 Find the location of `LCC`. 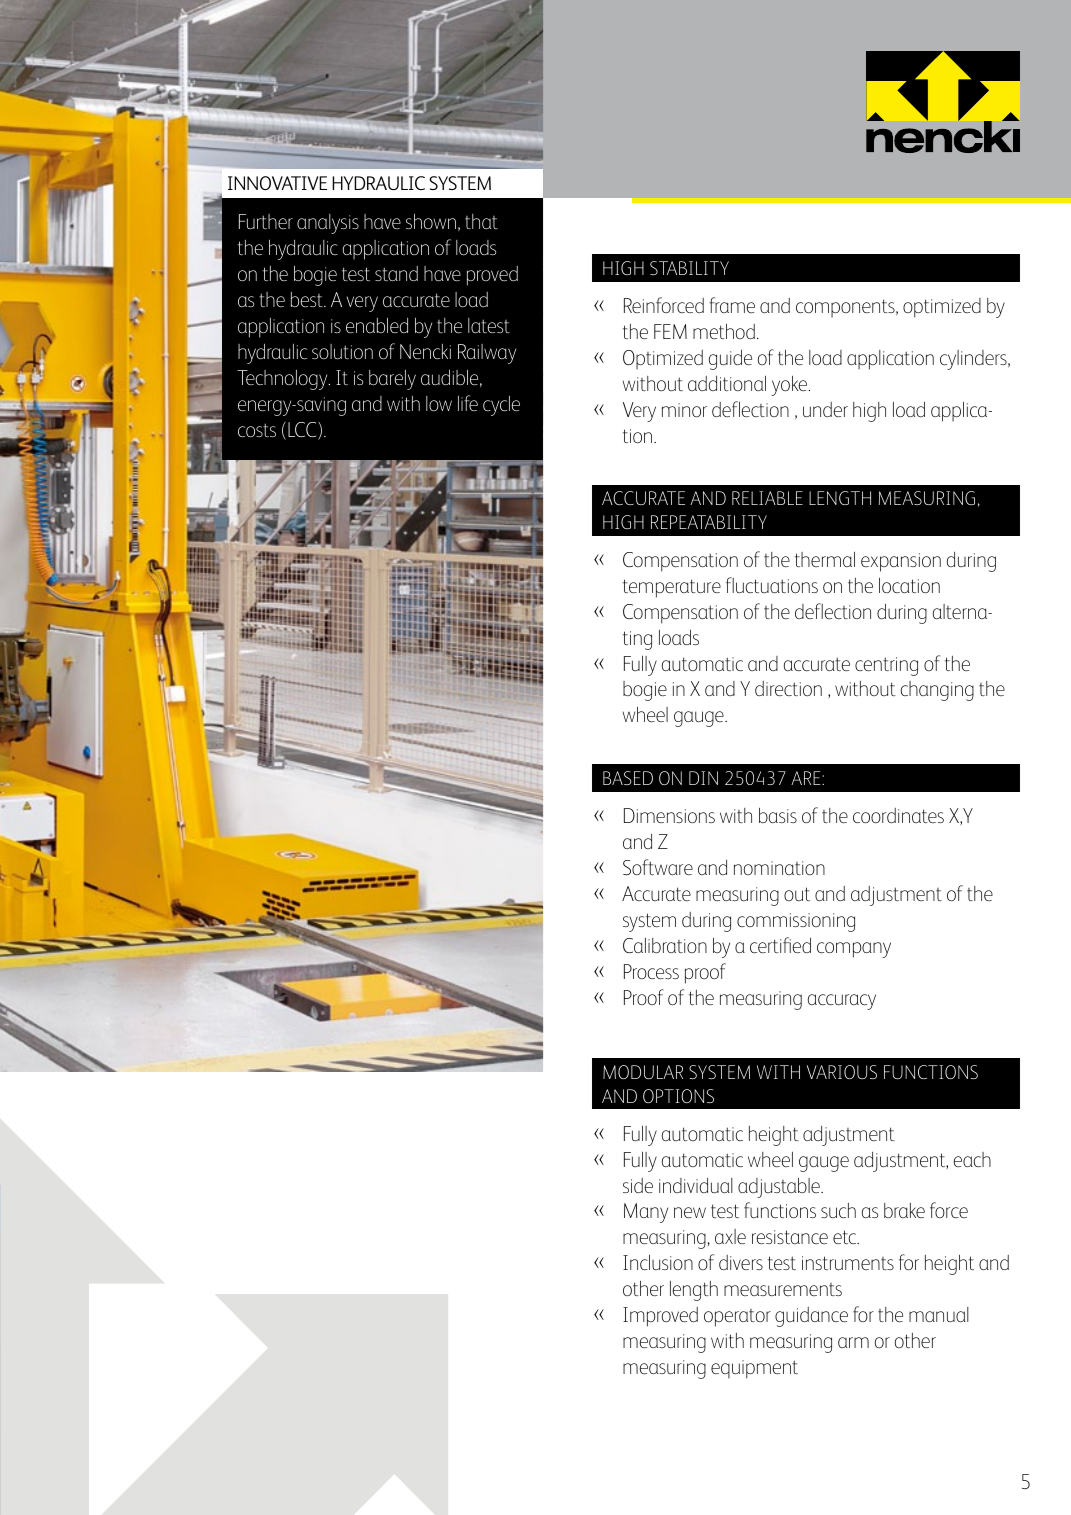

LCC is located at coordinates (303, 431).
